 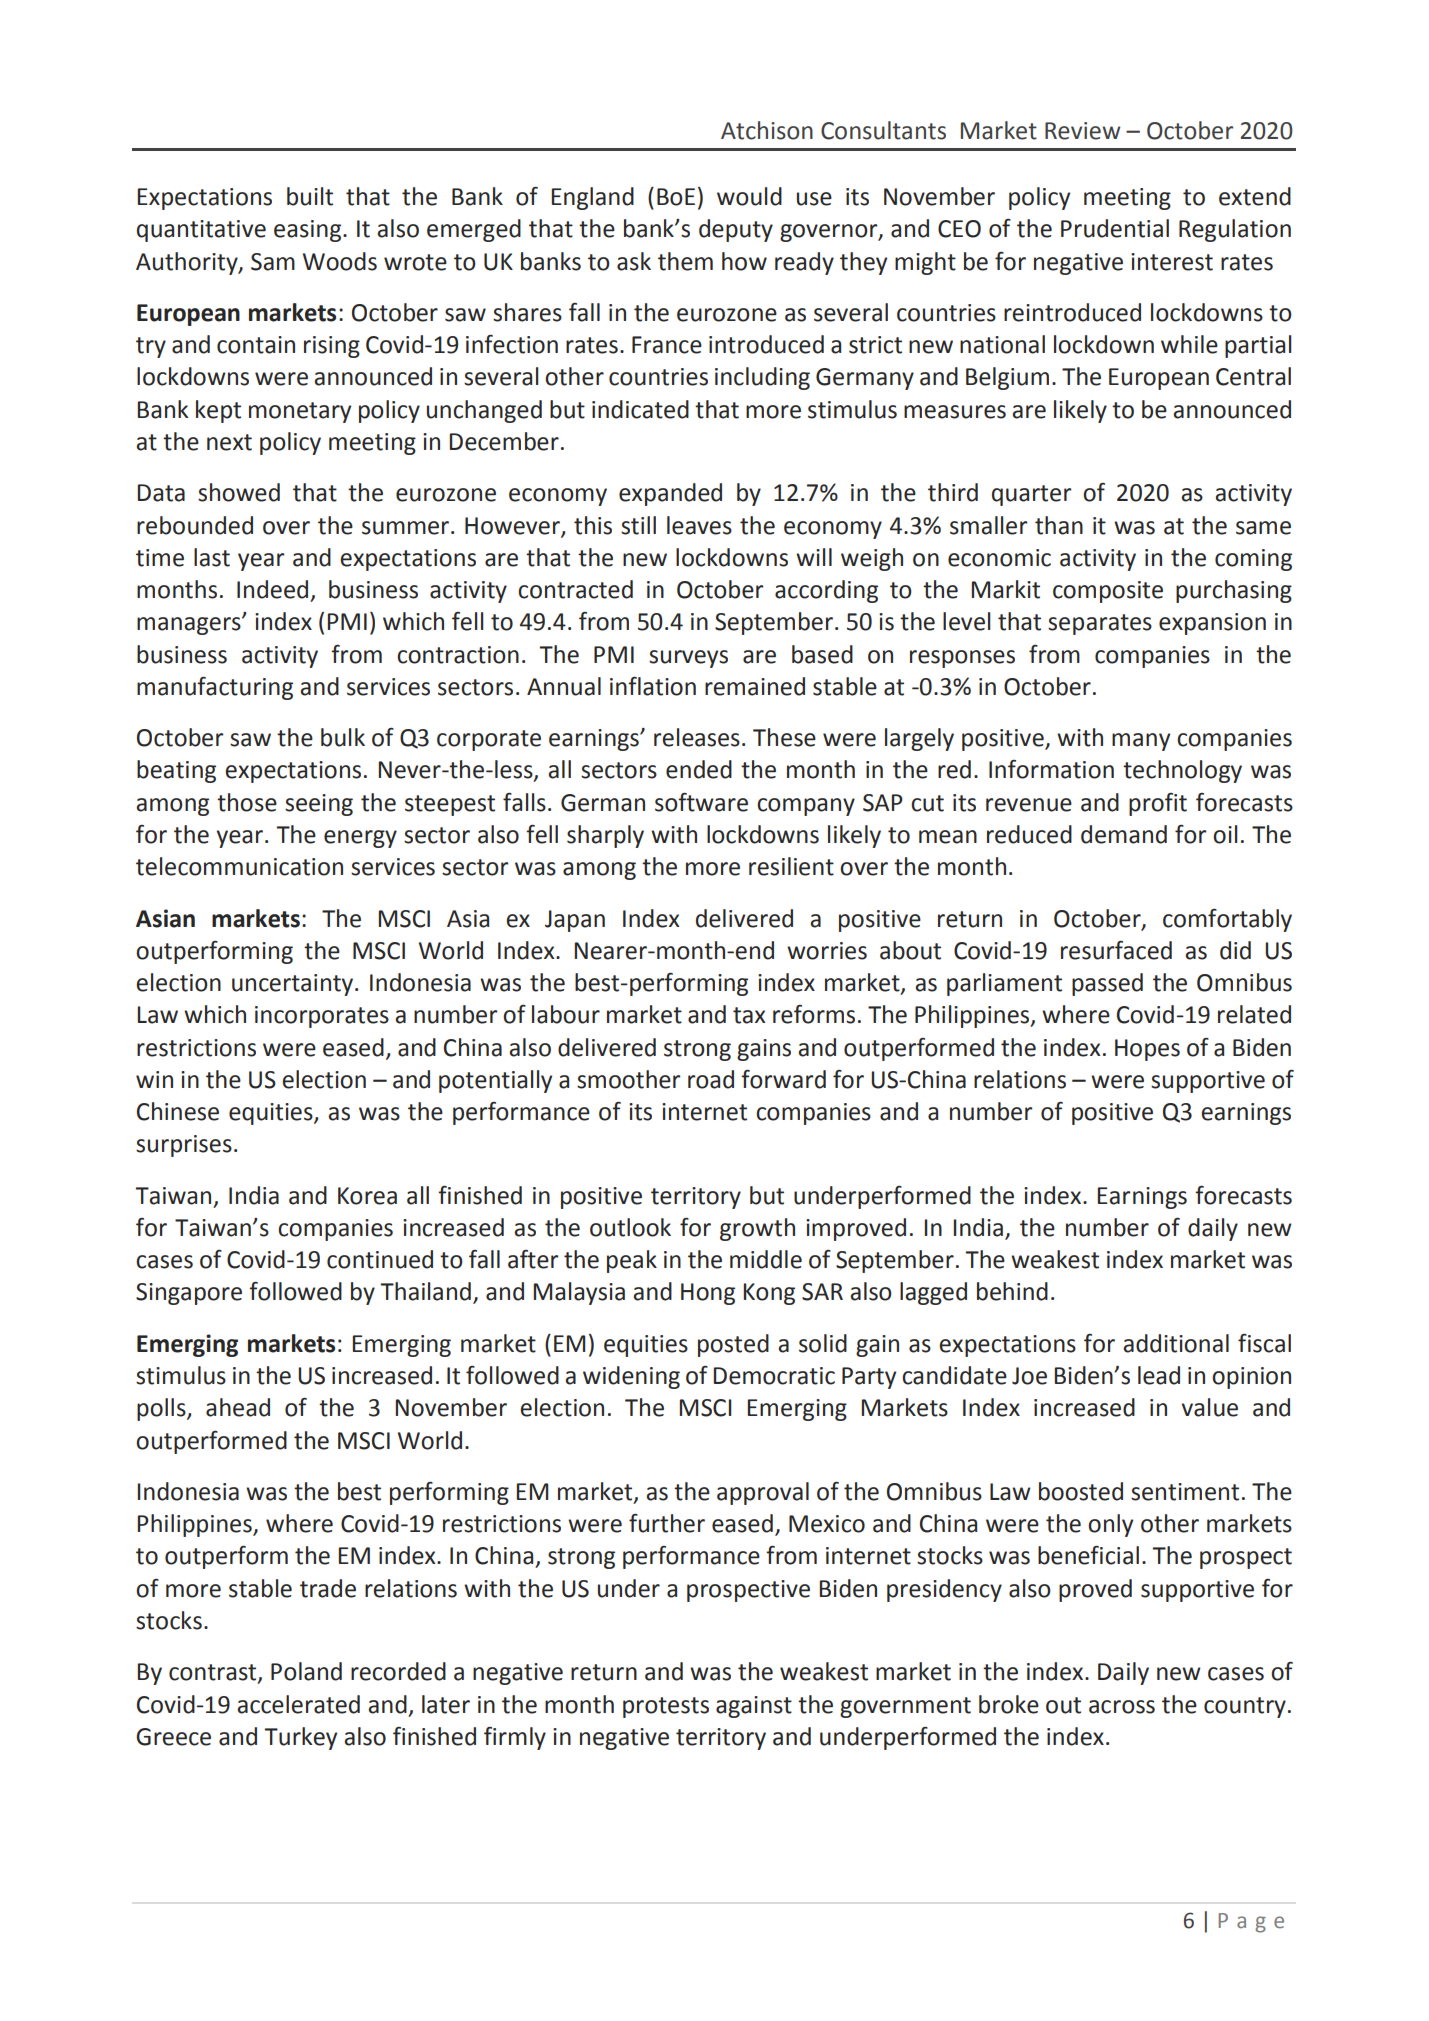 I want to click on leaves, so click(x=699, y=525).
